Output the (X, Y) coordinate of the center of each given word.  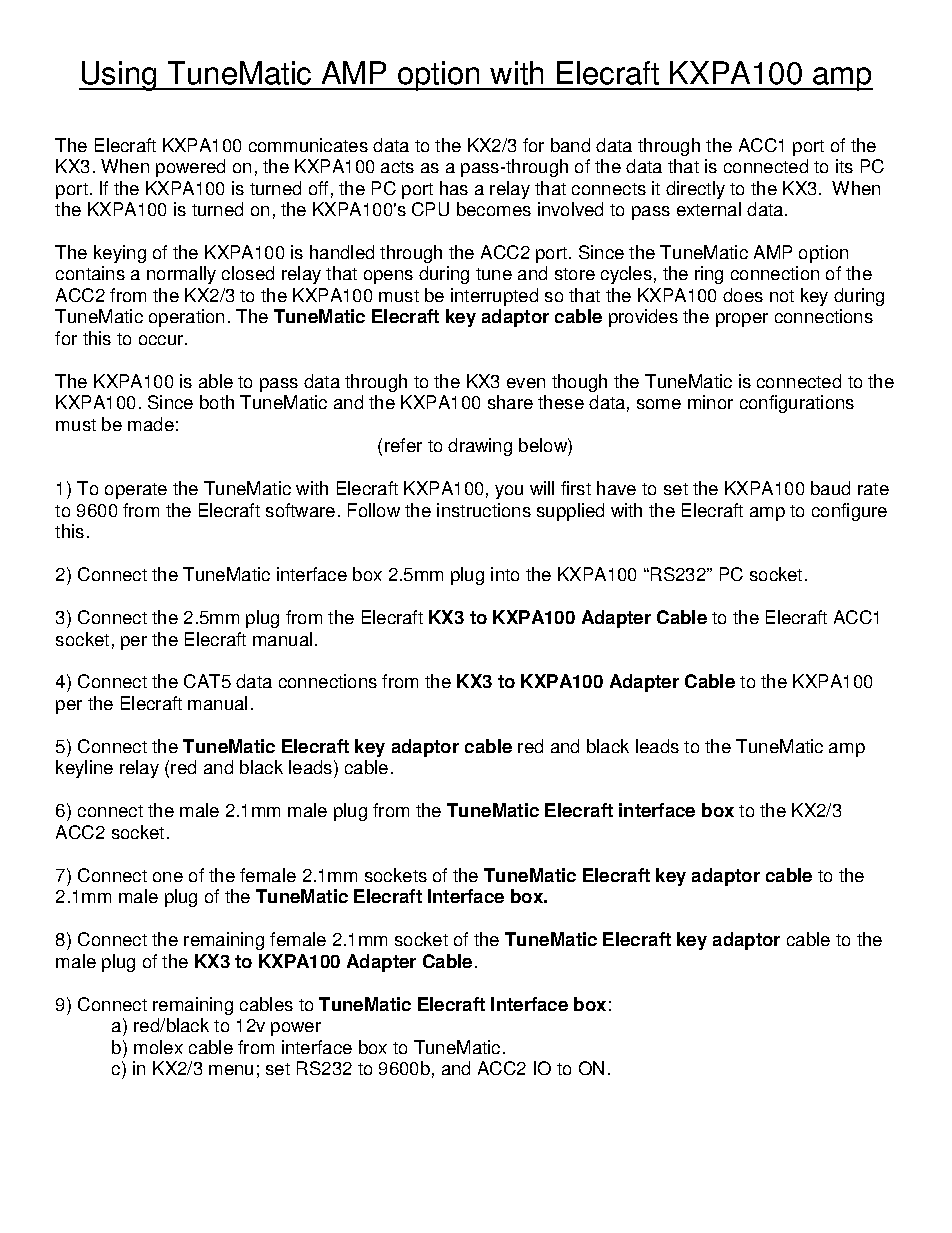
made (151, 424)
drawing (480, 447)
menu (231, 1070)
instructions (484, 510)
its (844, 166)
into (505, 574)
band (570, 145)
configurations (797, 404)
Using (119, 76)
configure (849, 512)
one (168, 877)
